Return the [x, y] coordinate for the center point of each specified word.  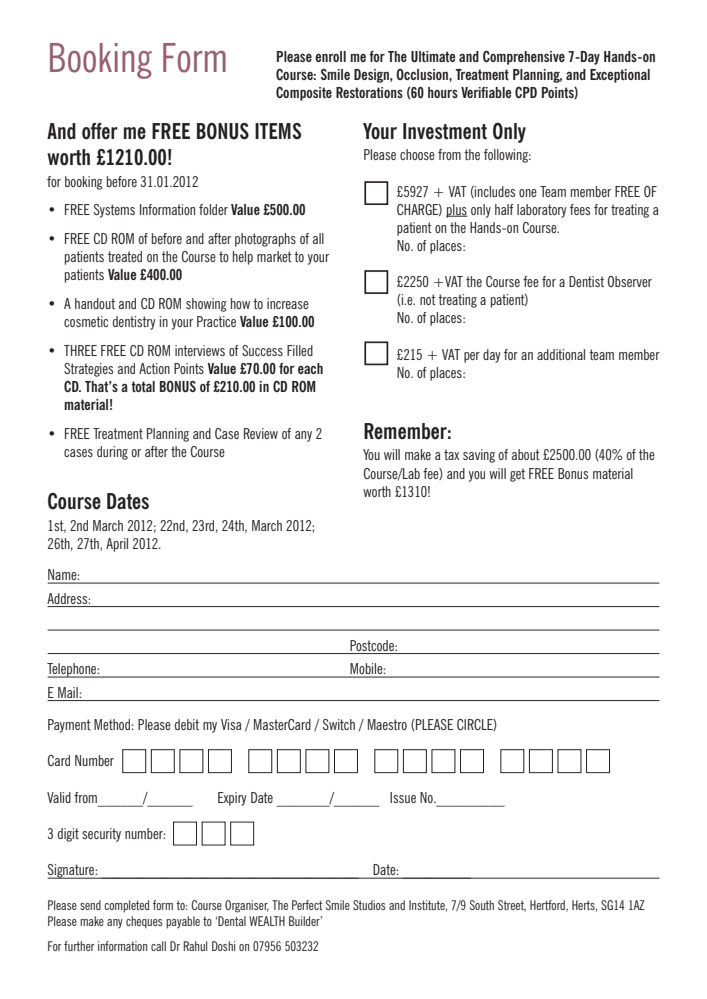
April [117, 545]
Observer [630, 281]
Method [113, 724]
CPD [526, 93]
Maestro [387, 724]
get [517, 475]
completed [126, 906]
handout [95, 303]
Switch [339, 724]
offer [100, 131]
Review [261, 433]
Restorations [369, 92]
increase [288, 303]
